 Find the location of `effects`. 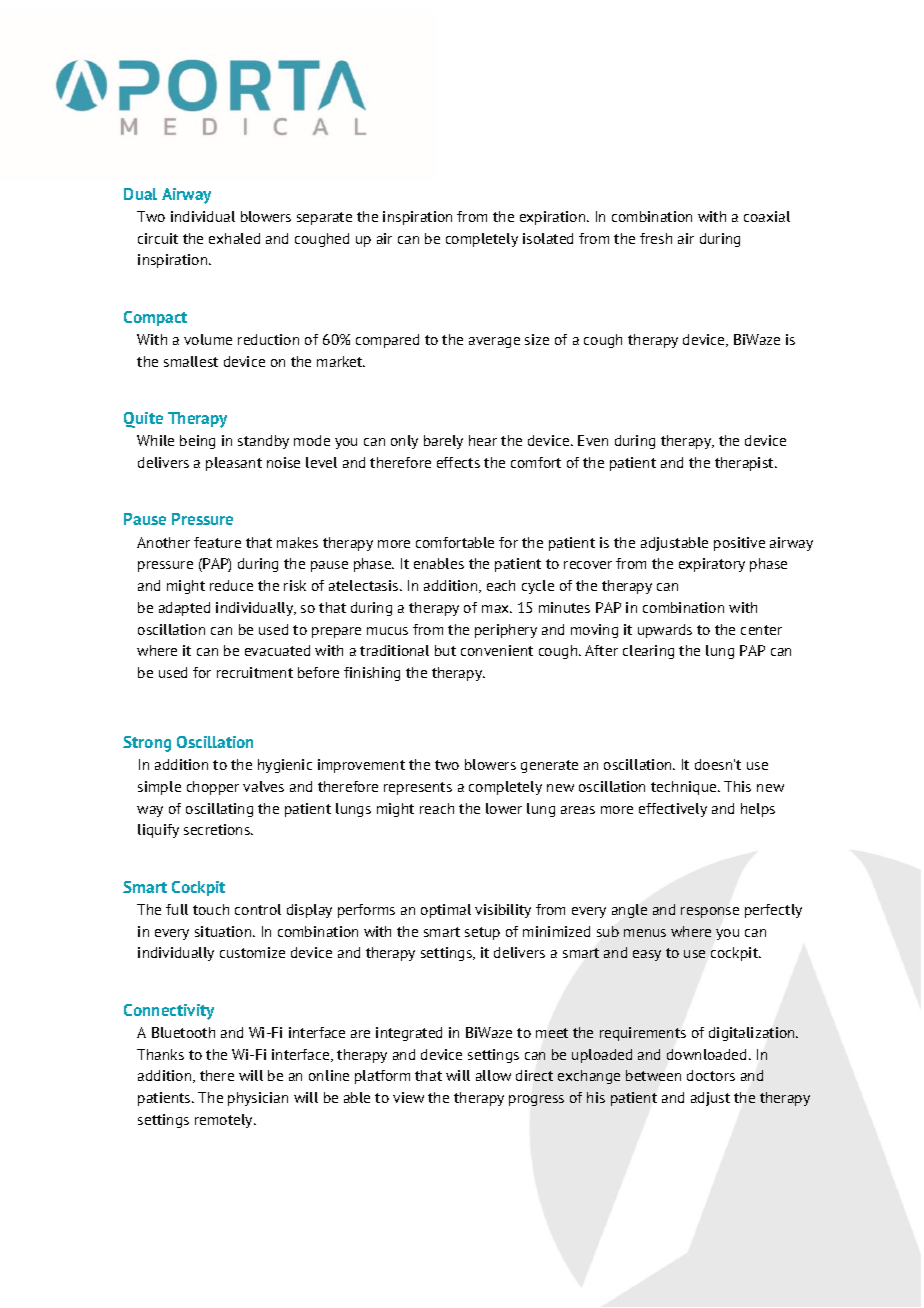

effects is located at coordinates (458, 462).
